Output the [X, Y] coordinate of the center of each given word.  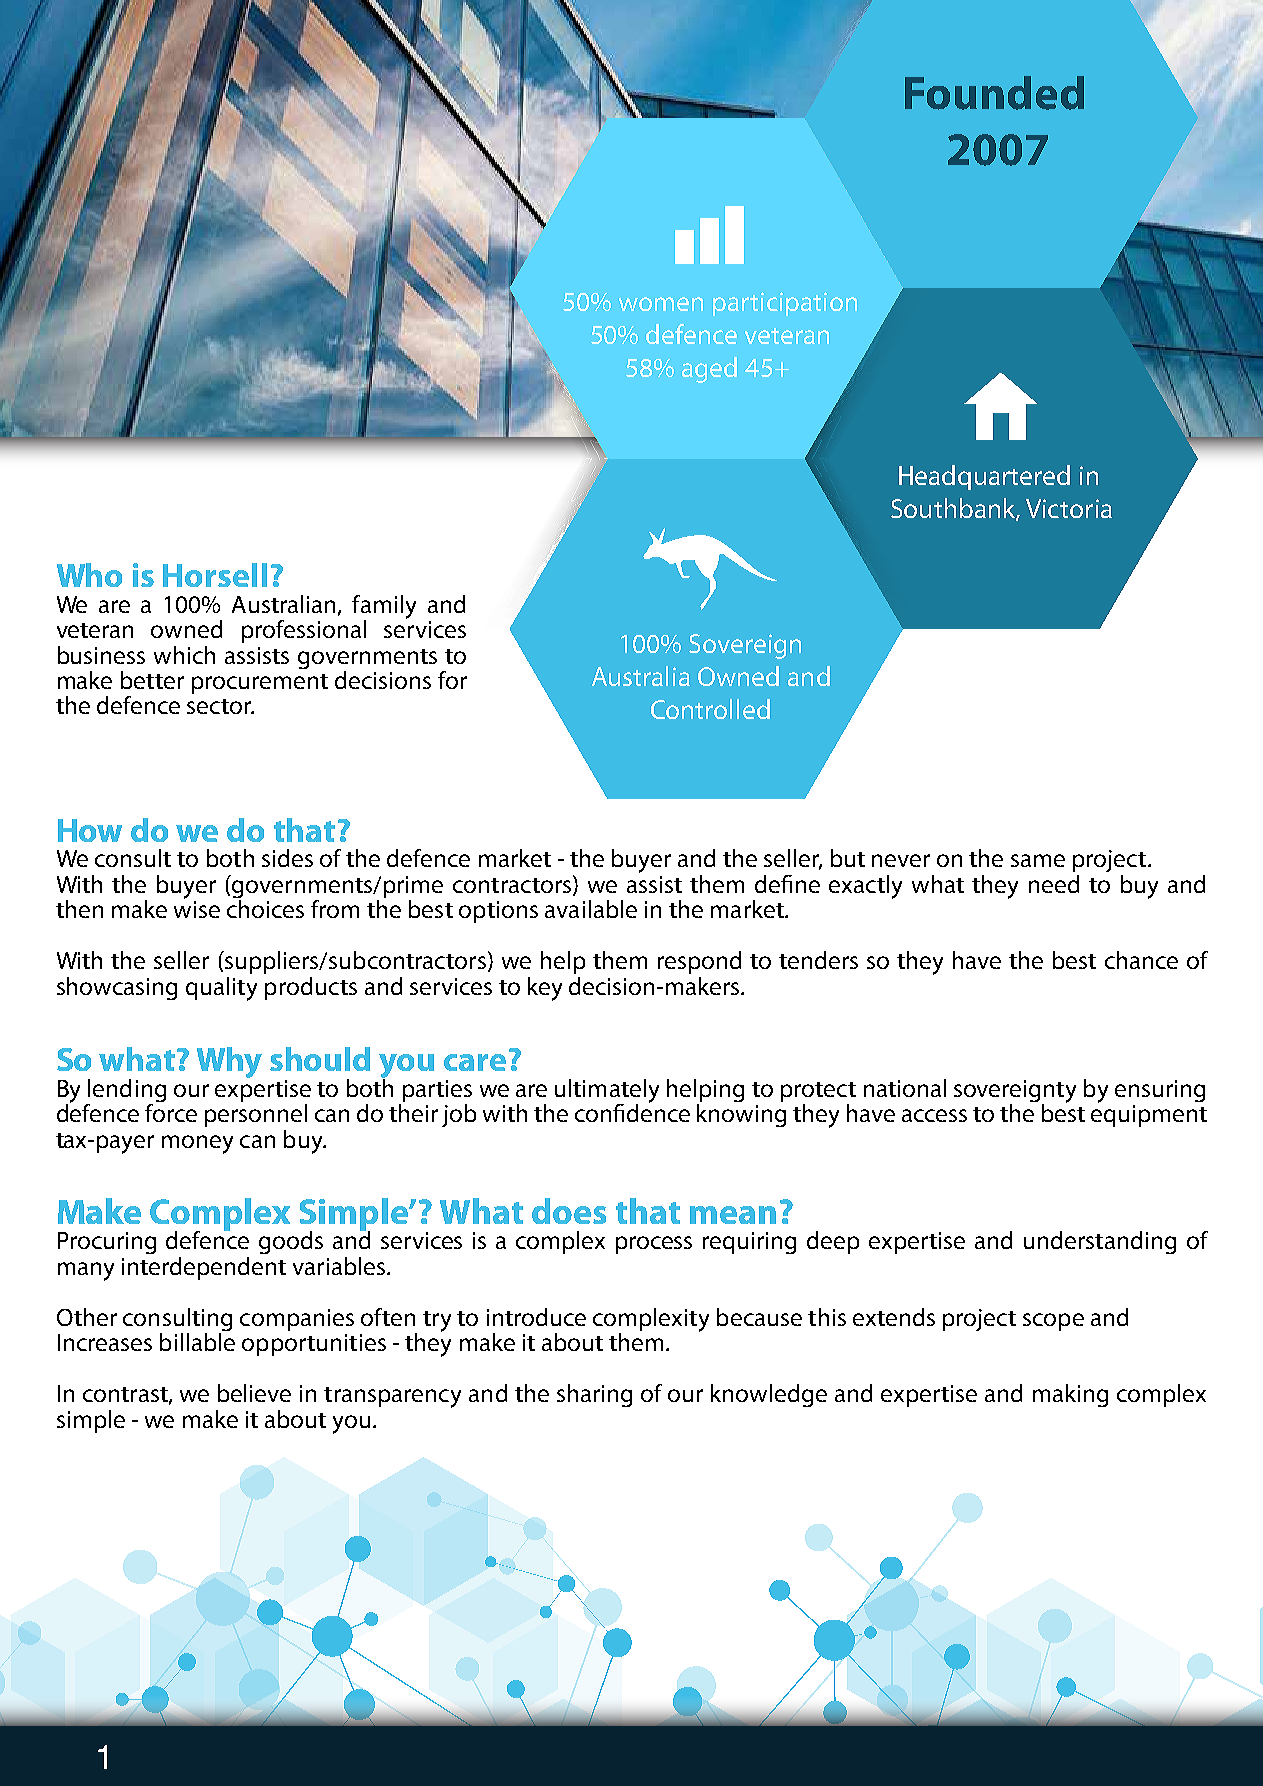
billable [197, 1342]
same [1038, 860]
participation [785, 304]
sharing [594, 1395]
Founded [994, 93]
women [661, 304]
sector [220, 706]
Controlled [710, 709]
